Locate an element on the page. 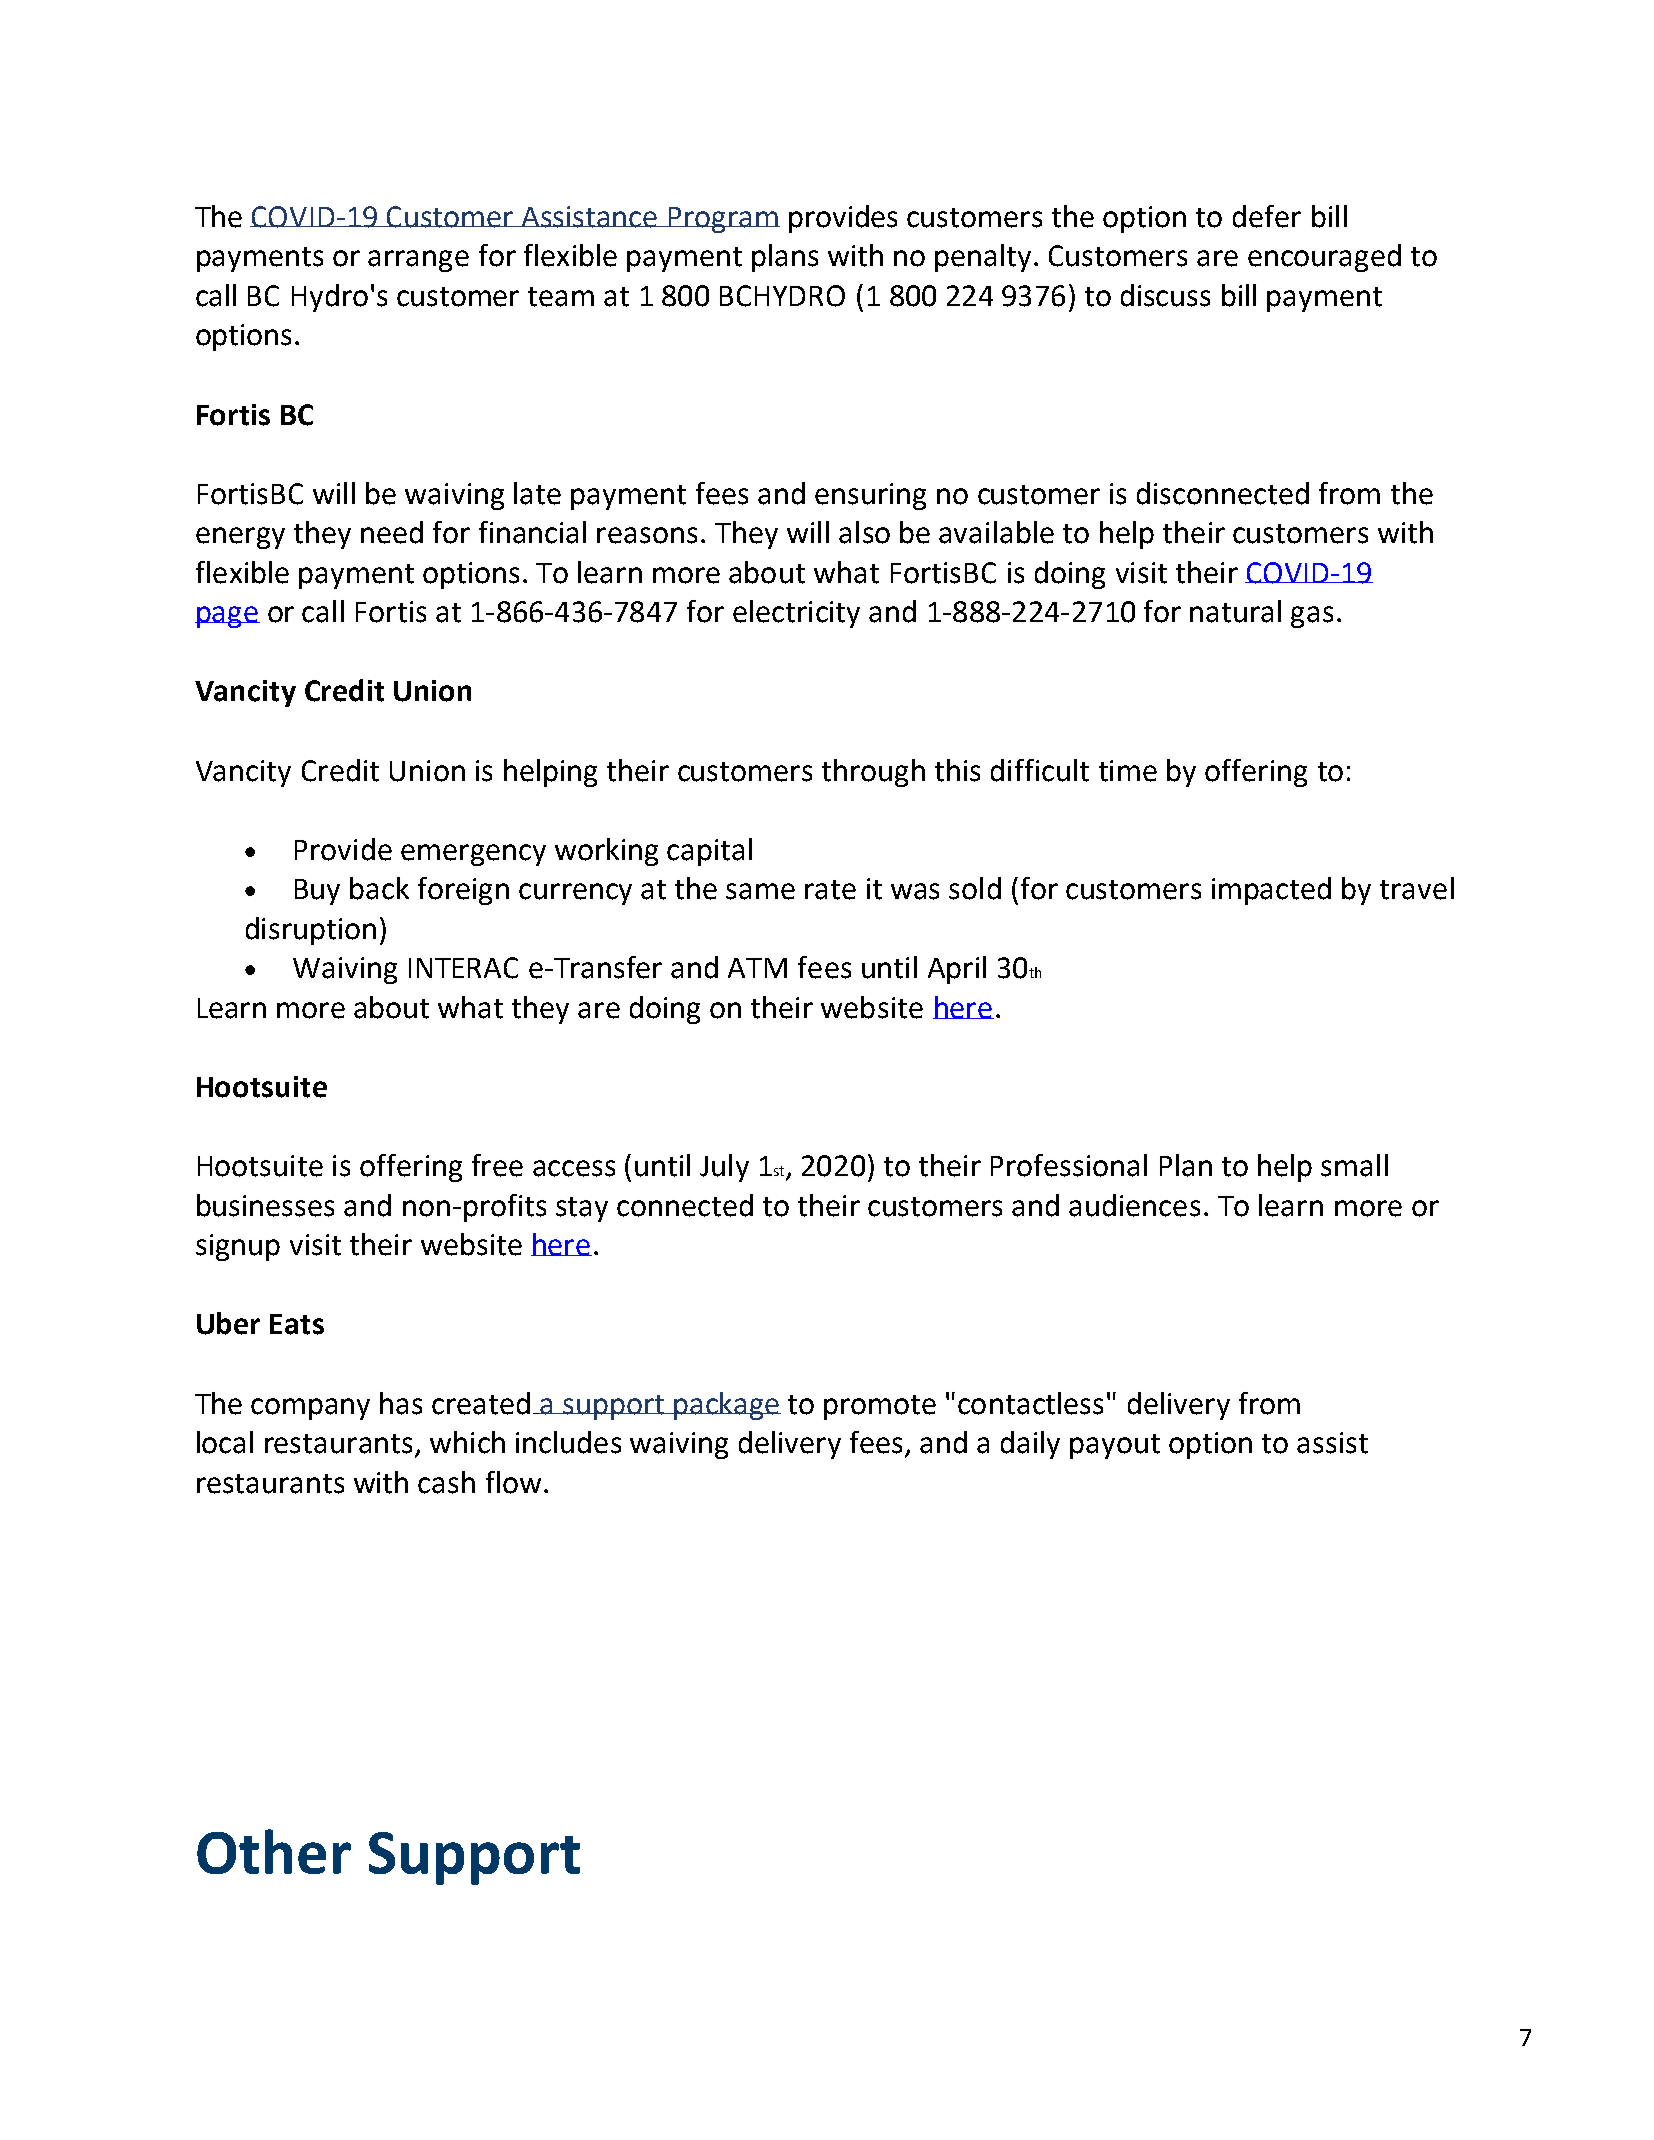  flow is located at coordinates (513, 1482).
